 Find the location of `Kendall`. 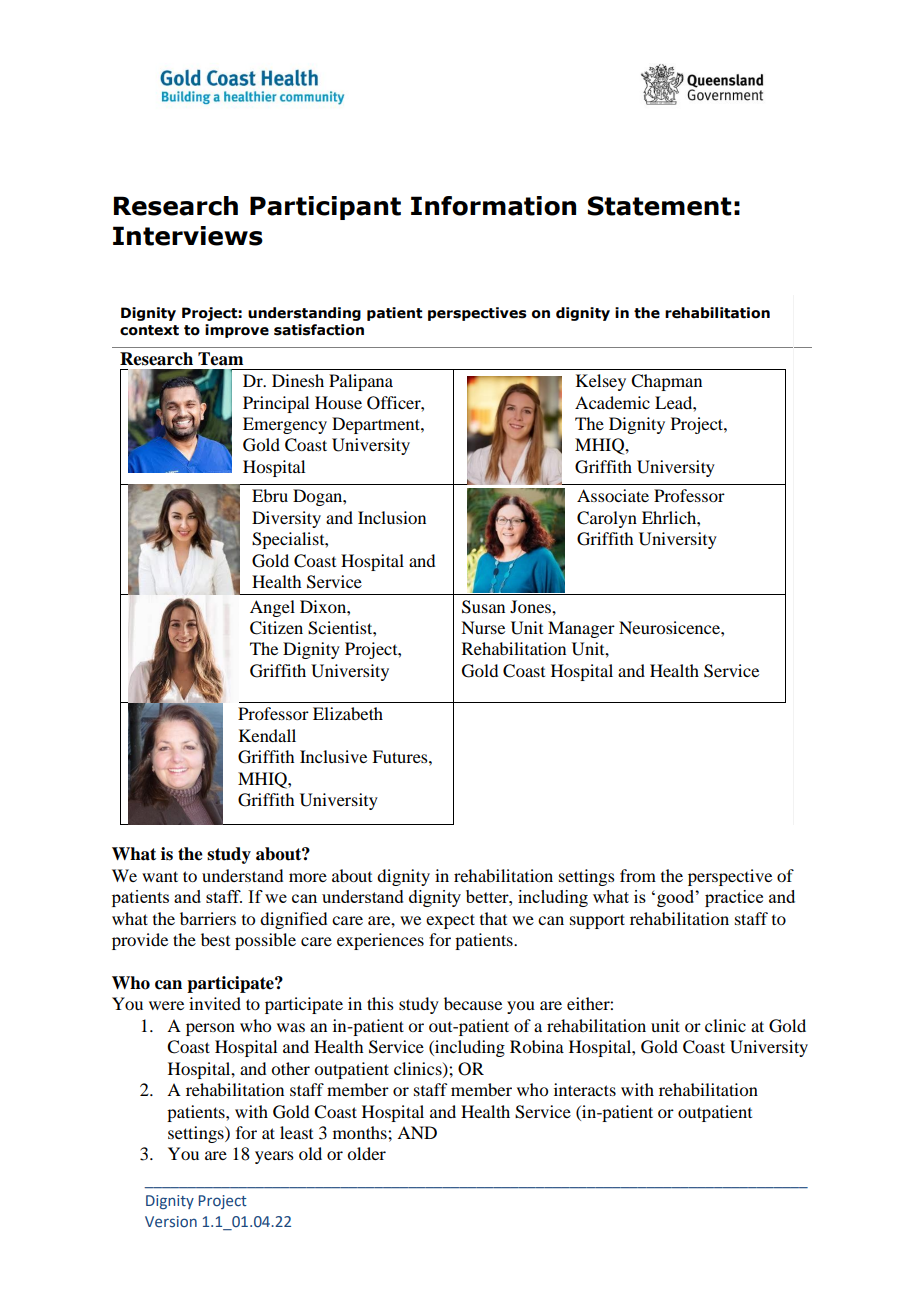

Kendall is located at coordinates (267, 735).
